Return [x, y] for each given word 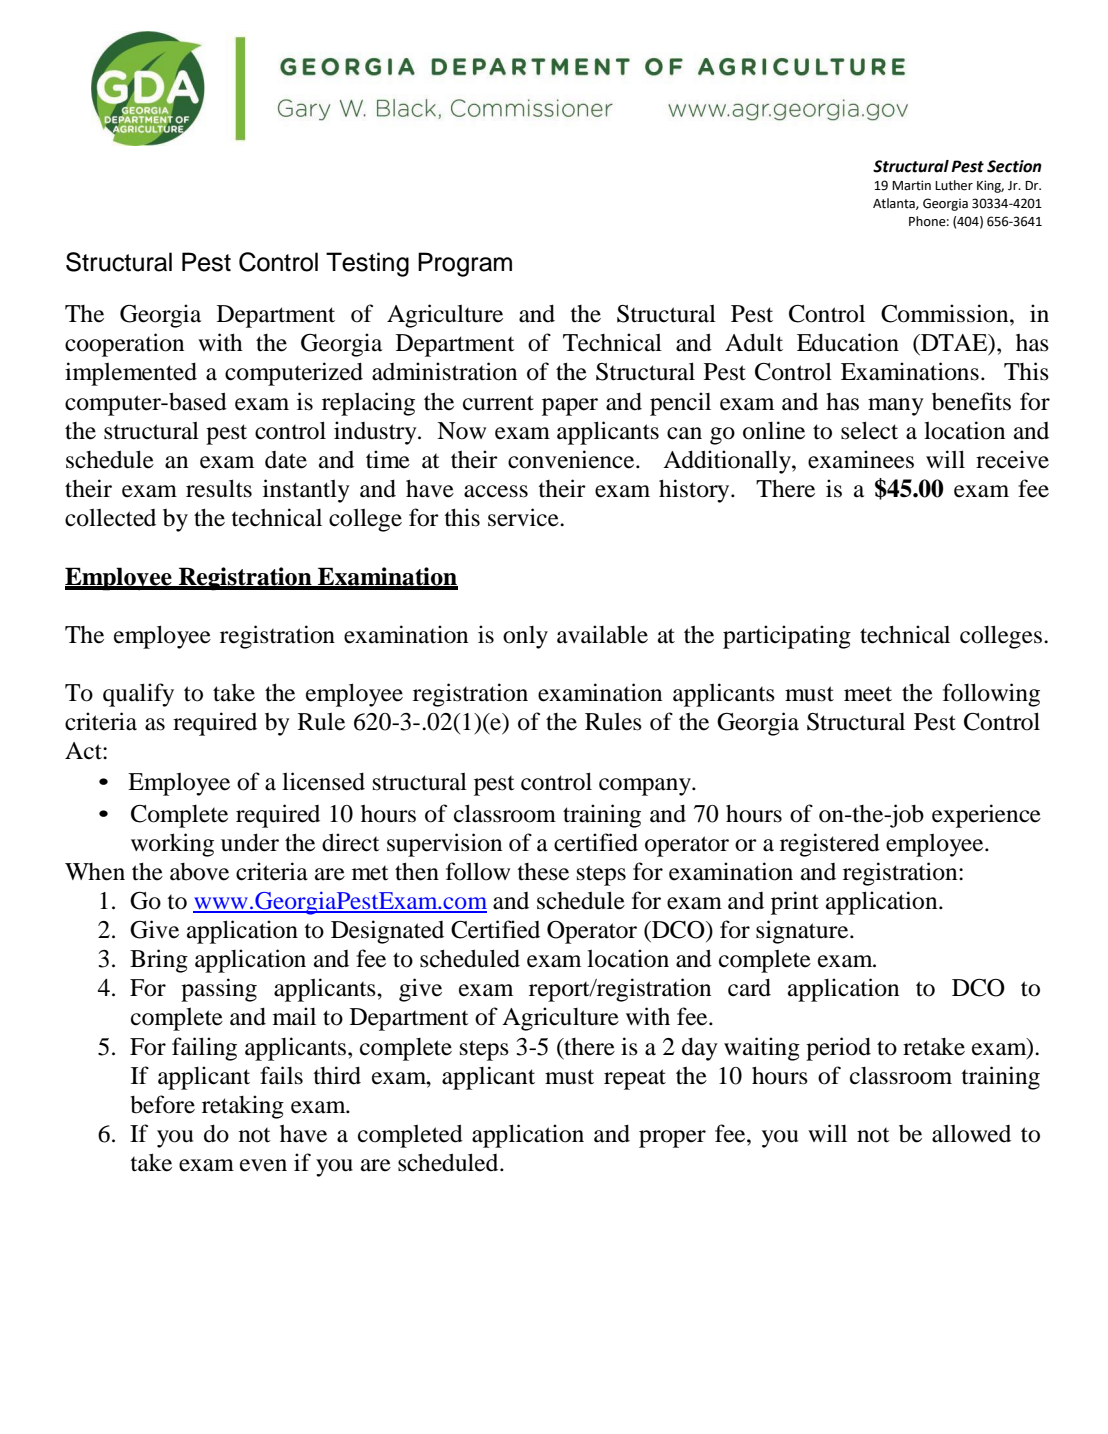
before [162, 1104]
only [525, 637]
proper [672, 1139]
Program [465, 264]
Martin [911, 185]
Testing [367, 264]
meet [868, 694]
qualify [138, 695]
